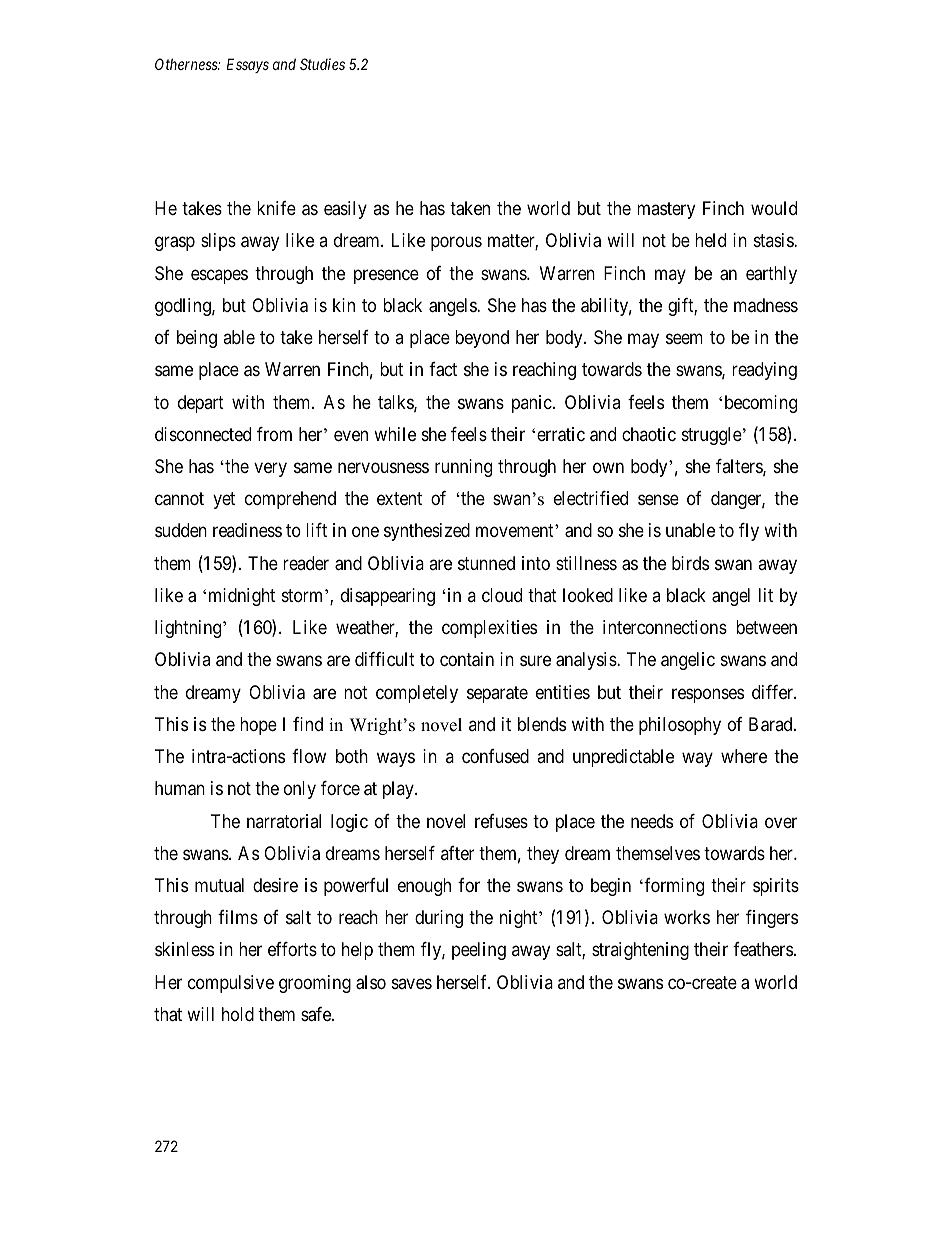 The height and width of the document is (1233, 952). What do you see at coordinates (497, 694) in the document?
I see `separate` at bounding box center [497, 694].
